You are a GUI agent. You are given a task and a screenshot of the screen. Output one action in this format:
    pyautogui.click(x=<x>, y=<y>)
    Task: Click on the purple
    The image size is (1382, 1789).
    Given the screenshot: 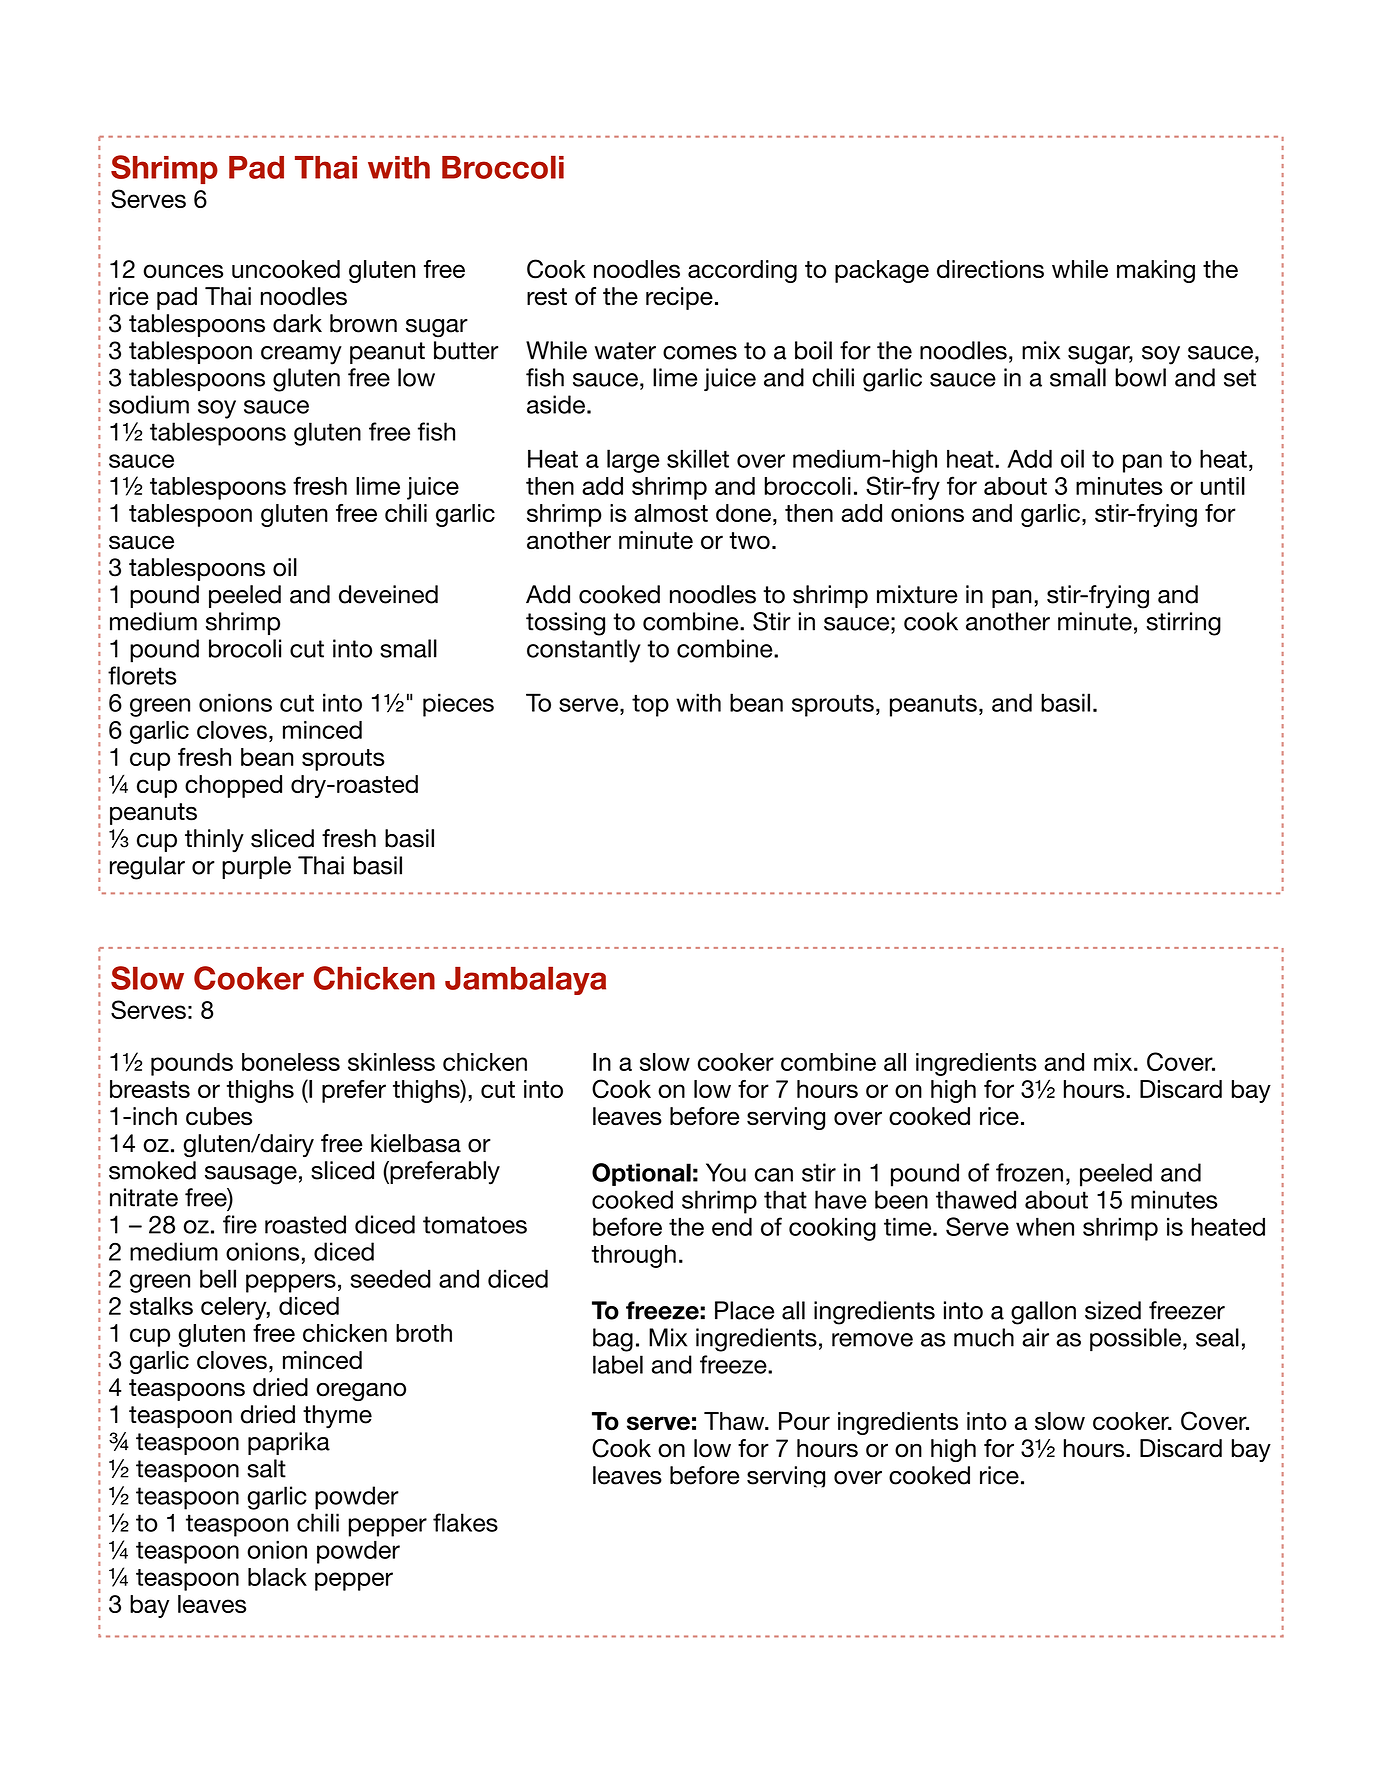 What is the action you would take?
    pyautogui.click(x=256, y=867)
